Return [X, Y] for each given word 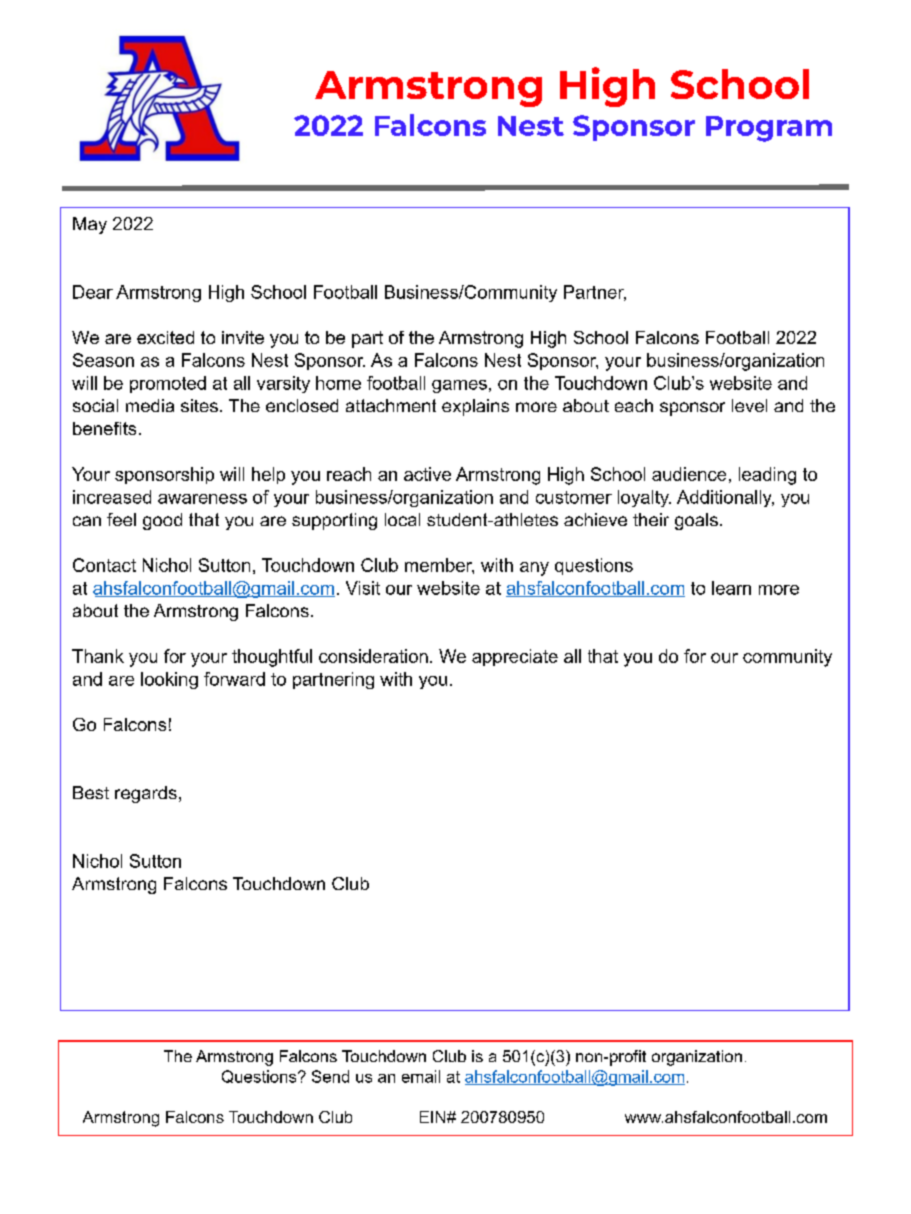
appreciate [515, 657]
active [427, 474]
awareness [202, 499]
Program [769, 129]
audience [689, 474]
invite [243, 337]
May [90, 225]
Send [330, 1076]
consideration [373, 656]
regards [146, 794]
